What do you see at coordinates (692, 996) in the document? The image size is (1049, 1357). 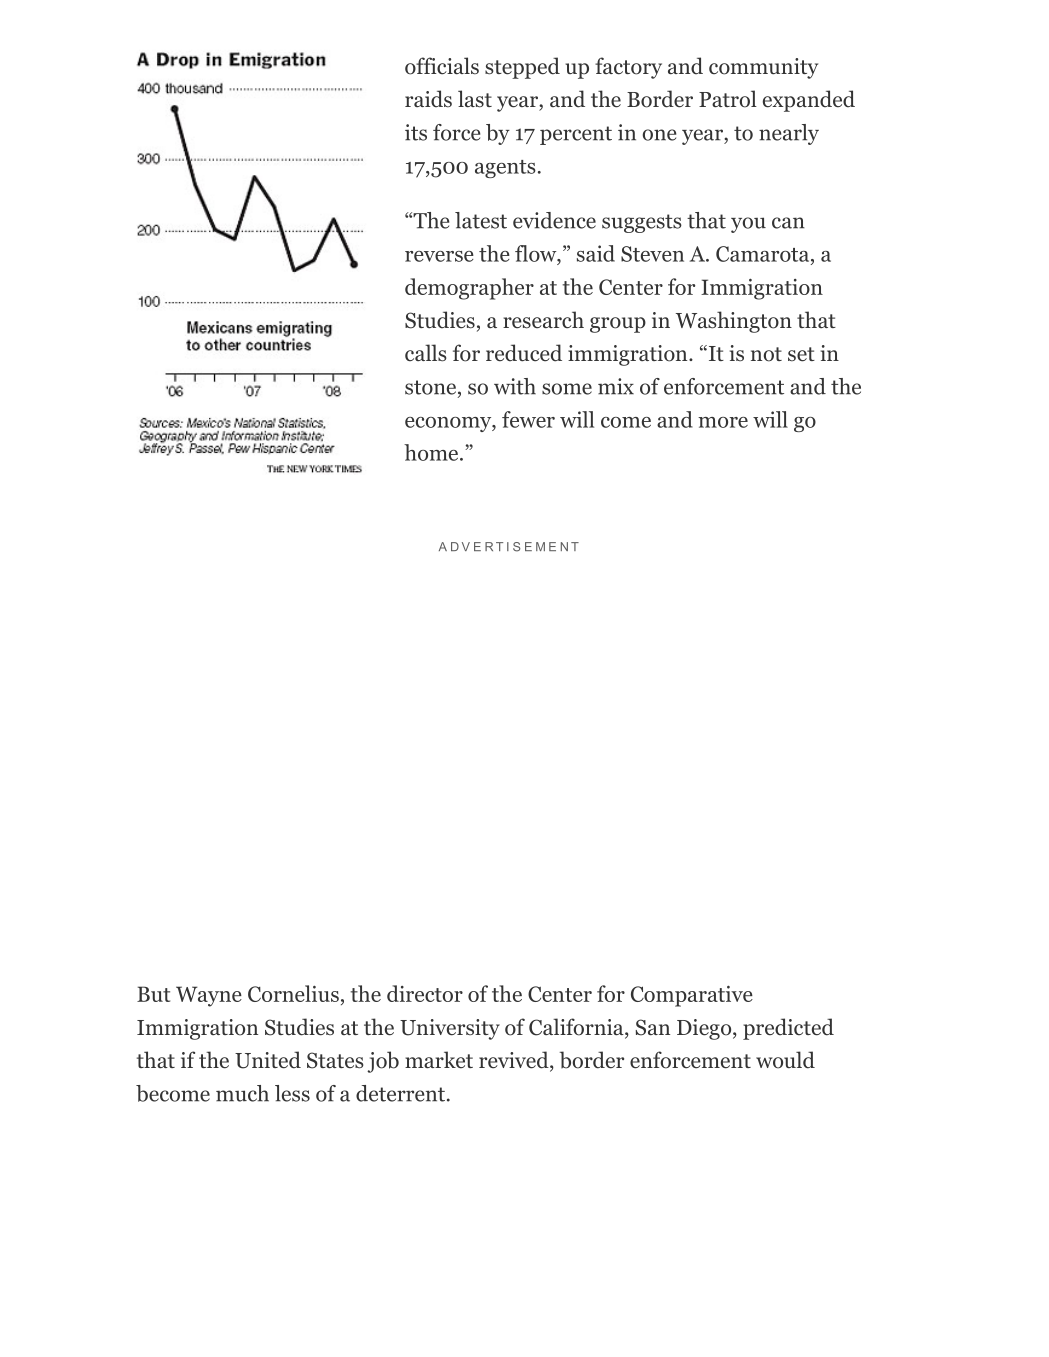 I see `Comparative` at bounding box center [692, 996].
